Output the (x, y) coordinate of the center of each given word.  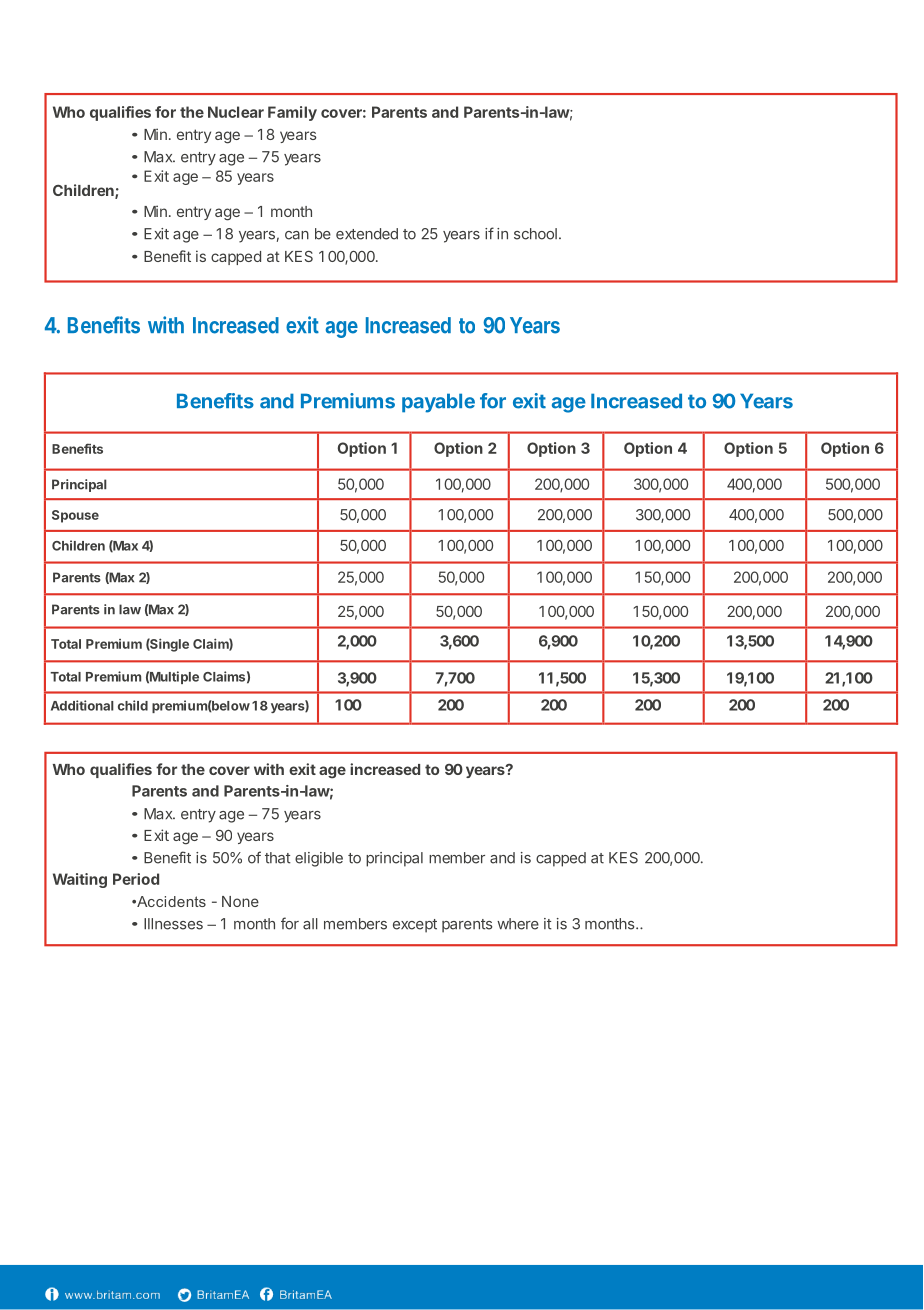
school (535, 234)
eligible (319, 859)
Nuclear (236, 112)
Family (292, 113)
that (278, 858)
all (310, 924)
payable (438, 403)
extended (367, 234)
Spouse (75, 516)
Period (136, 879)
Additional (82, 705)
